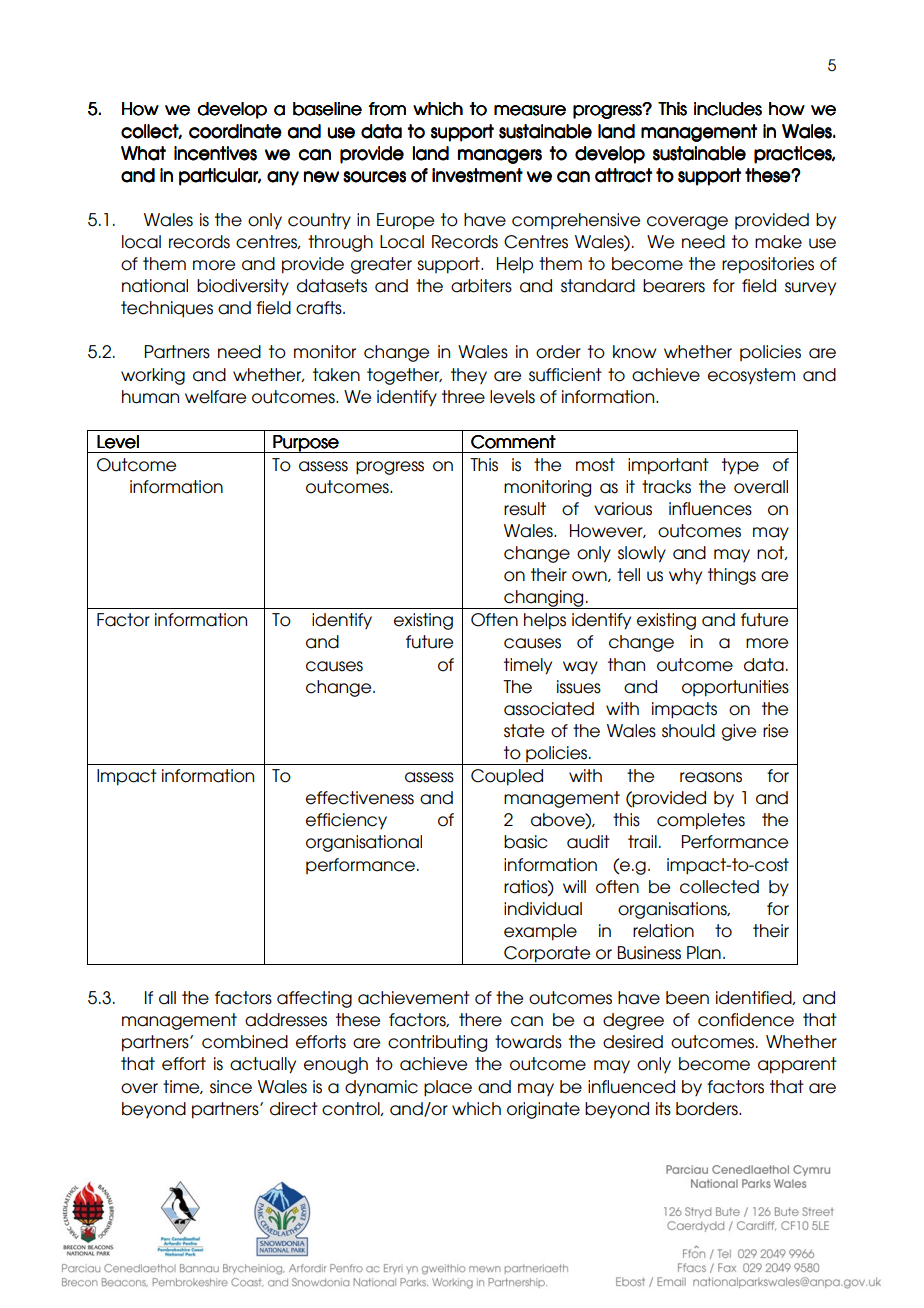 The image size is (924, 1308). Describe the element at coordinates (711, 777) in the screenshot. I see `reasons` at that location.
